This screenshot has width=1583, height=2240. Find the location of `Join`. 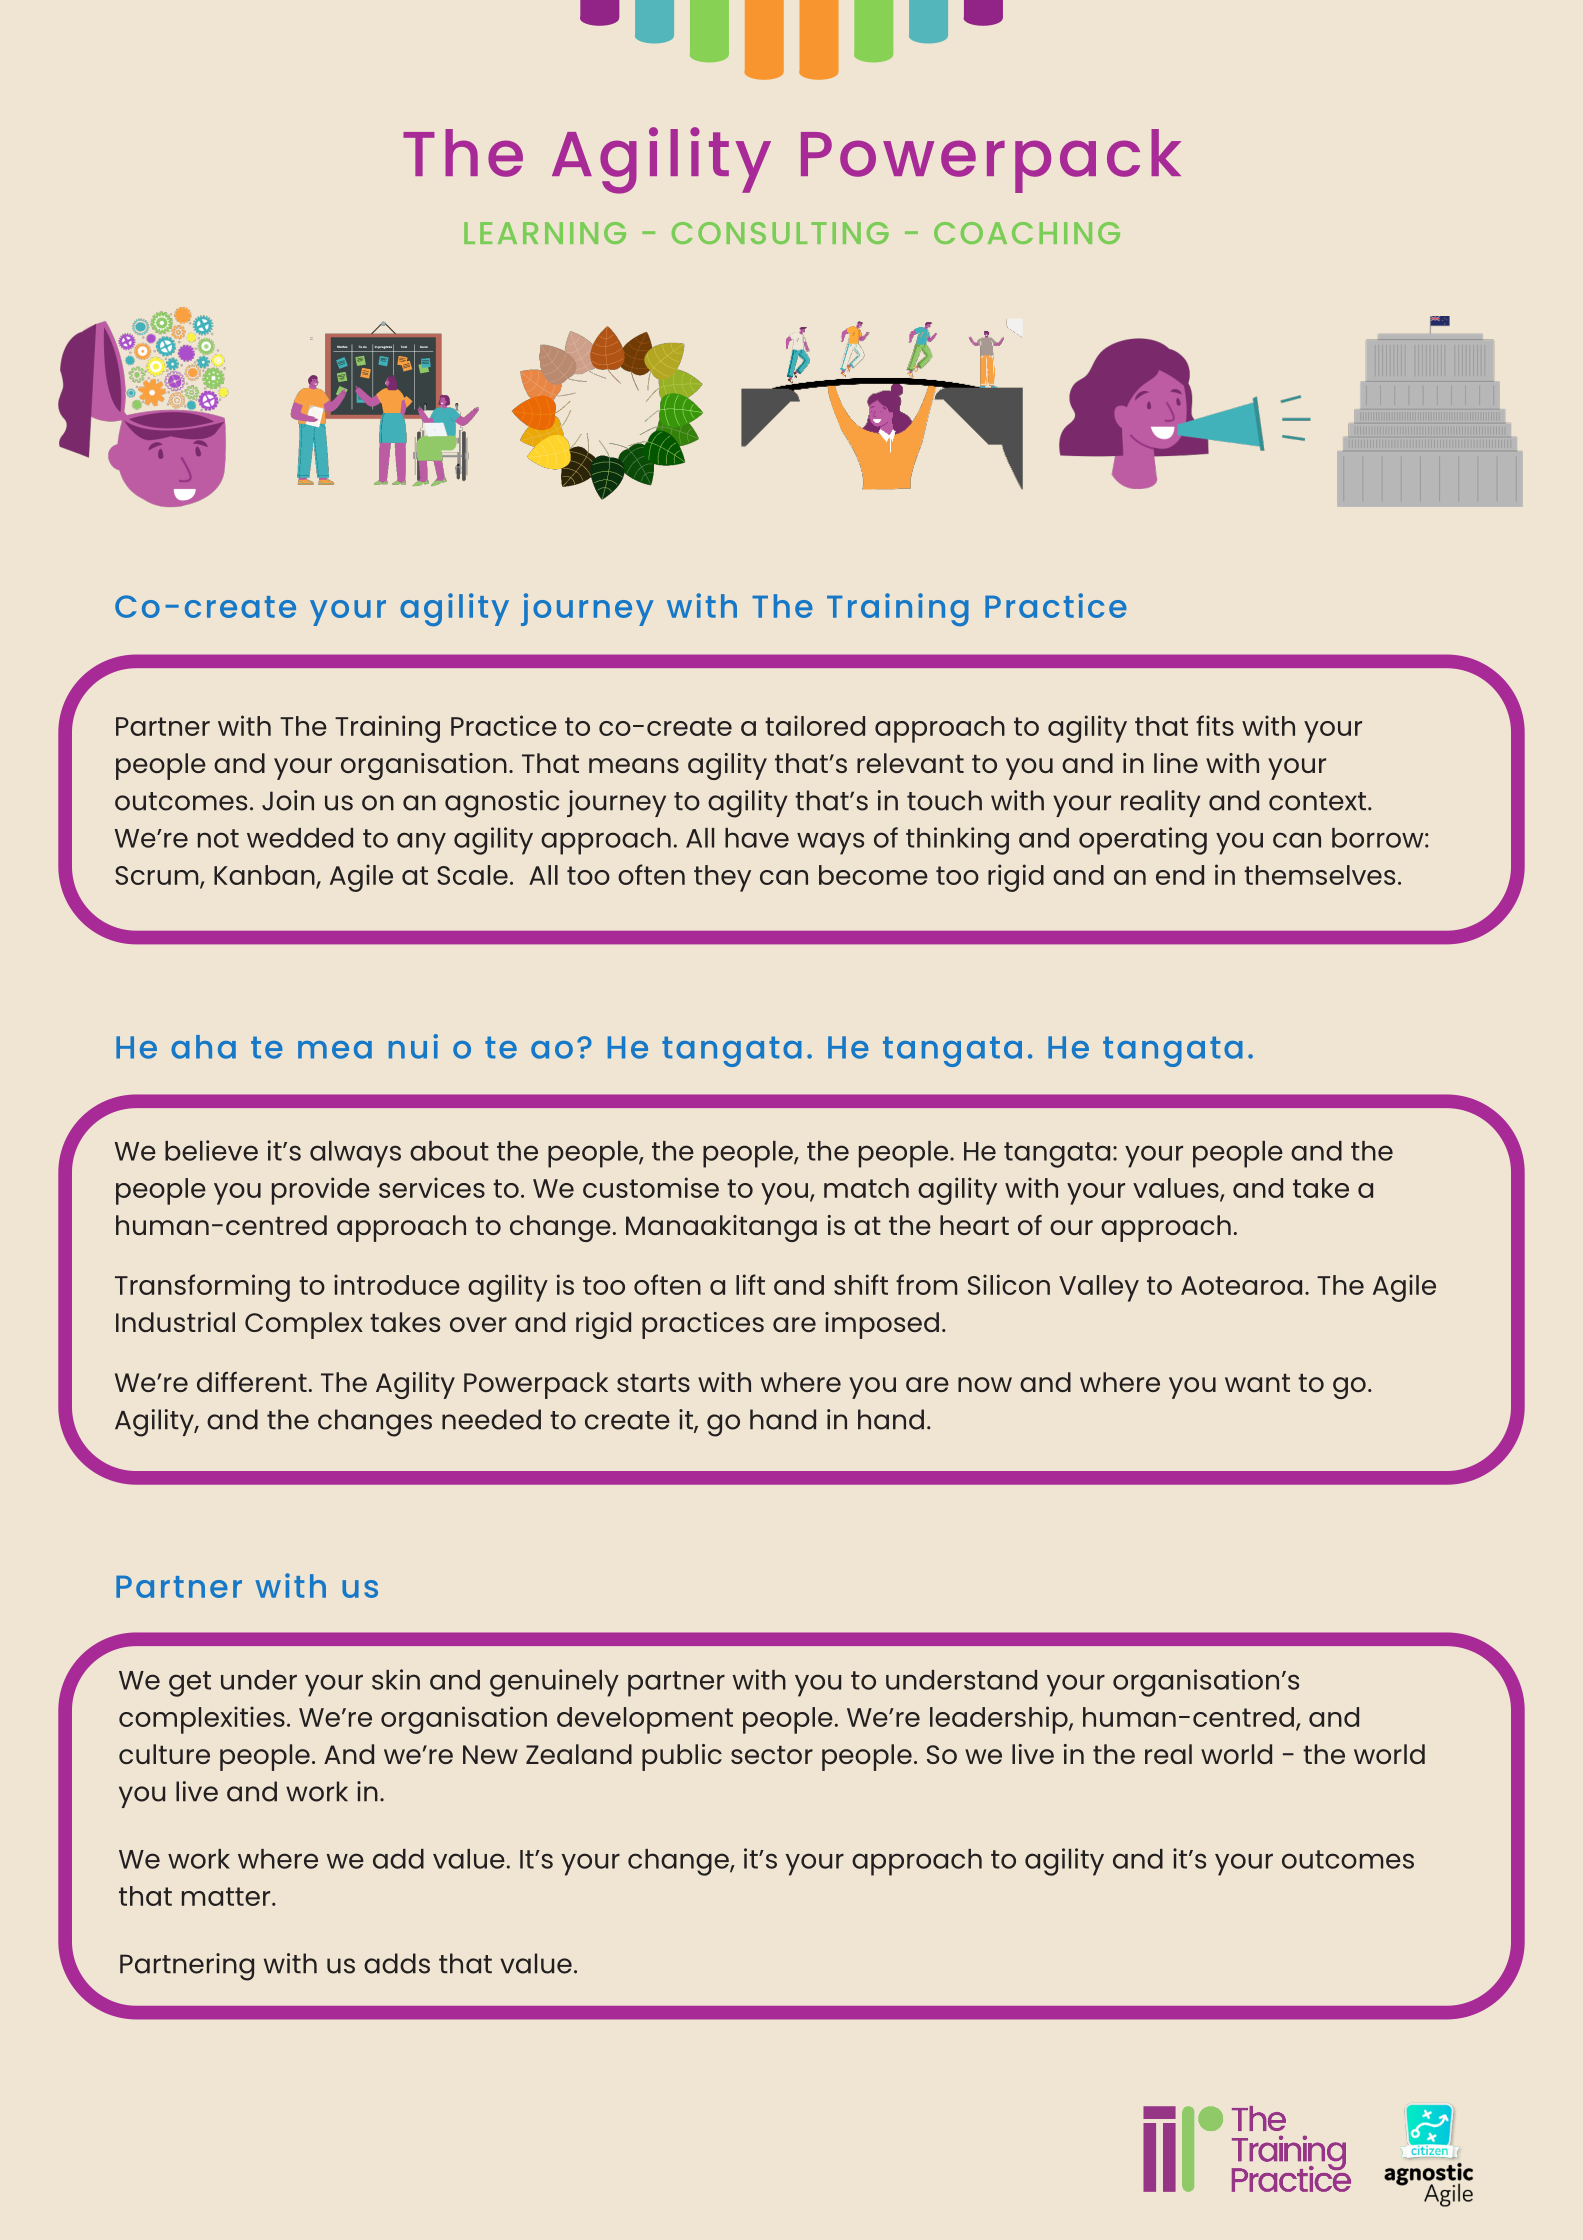

Join is located at coordinates (288, 800).
